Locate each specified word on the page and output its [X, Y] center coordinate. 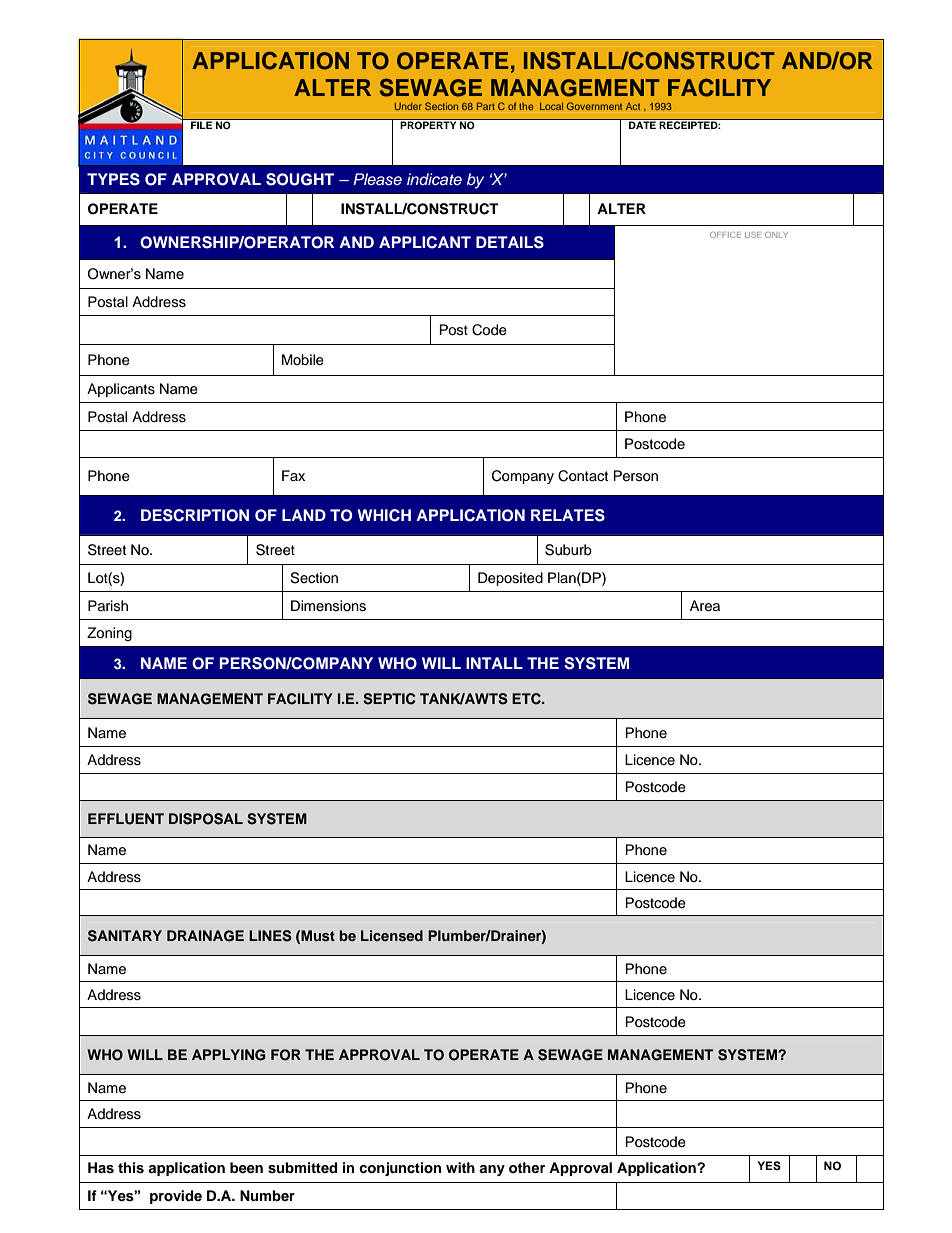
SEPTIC [389, 699]
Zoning [109, 634]
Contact [583, 476]
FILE [202, 124]
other [527, 1167]
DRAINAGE [205, 936]
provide [176, 1197]
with [460, 1167]
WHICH [384, 515]
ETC [527, 699]
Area [705, 606]
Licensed [392, 935]
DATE [642, 124]
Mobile [303, 360]
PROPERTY [429, 124]
